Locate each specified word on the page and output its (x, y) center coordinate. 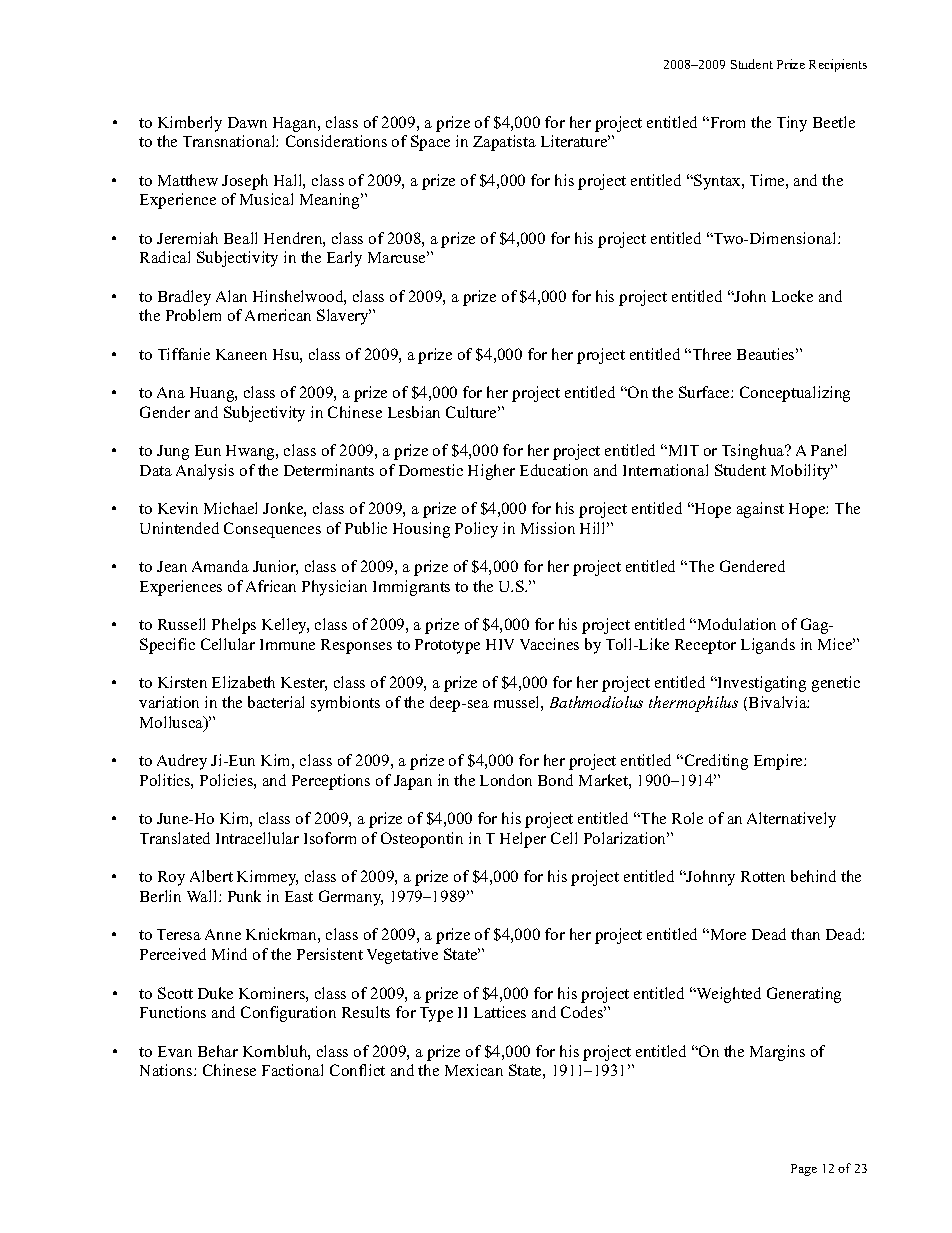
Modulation (735, 624)
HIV (500, 644)
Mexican (474, 1070)
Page (804, 1170)
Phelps (234, 626)
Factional (292, 1070)
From (726, 122)
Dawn (247, 122)
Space (430, 143)
